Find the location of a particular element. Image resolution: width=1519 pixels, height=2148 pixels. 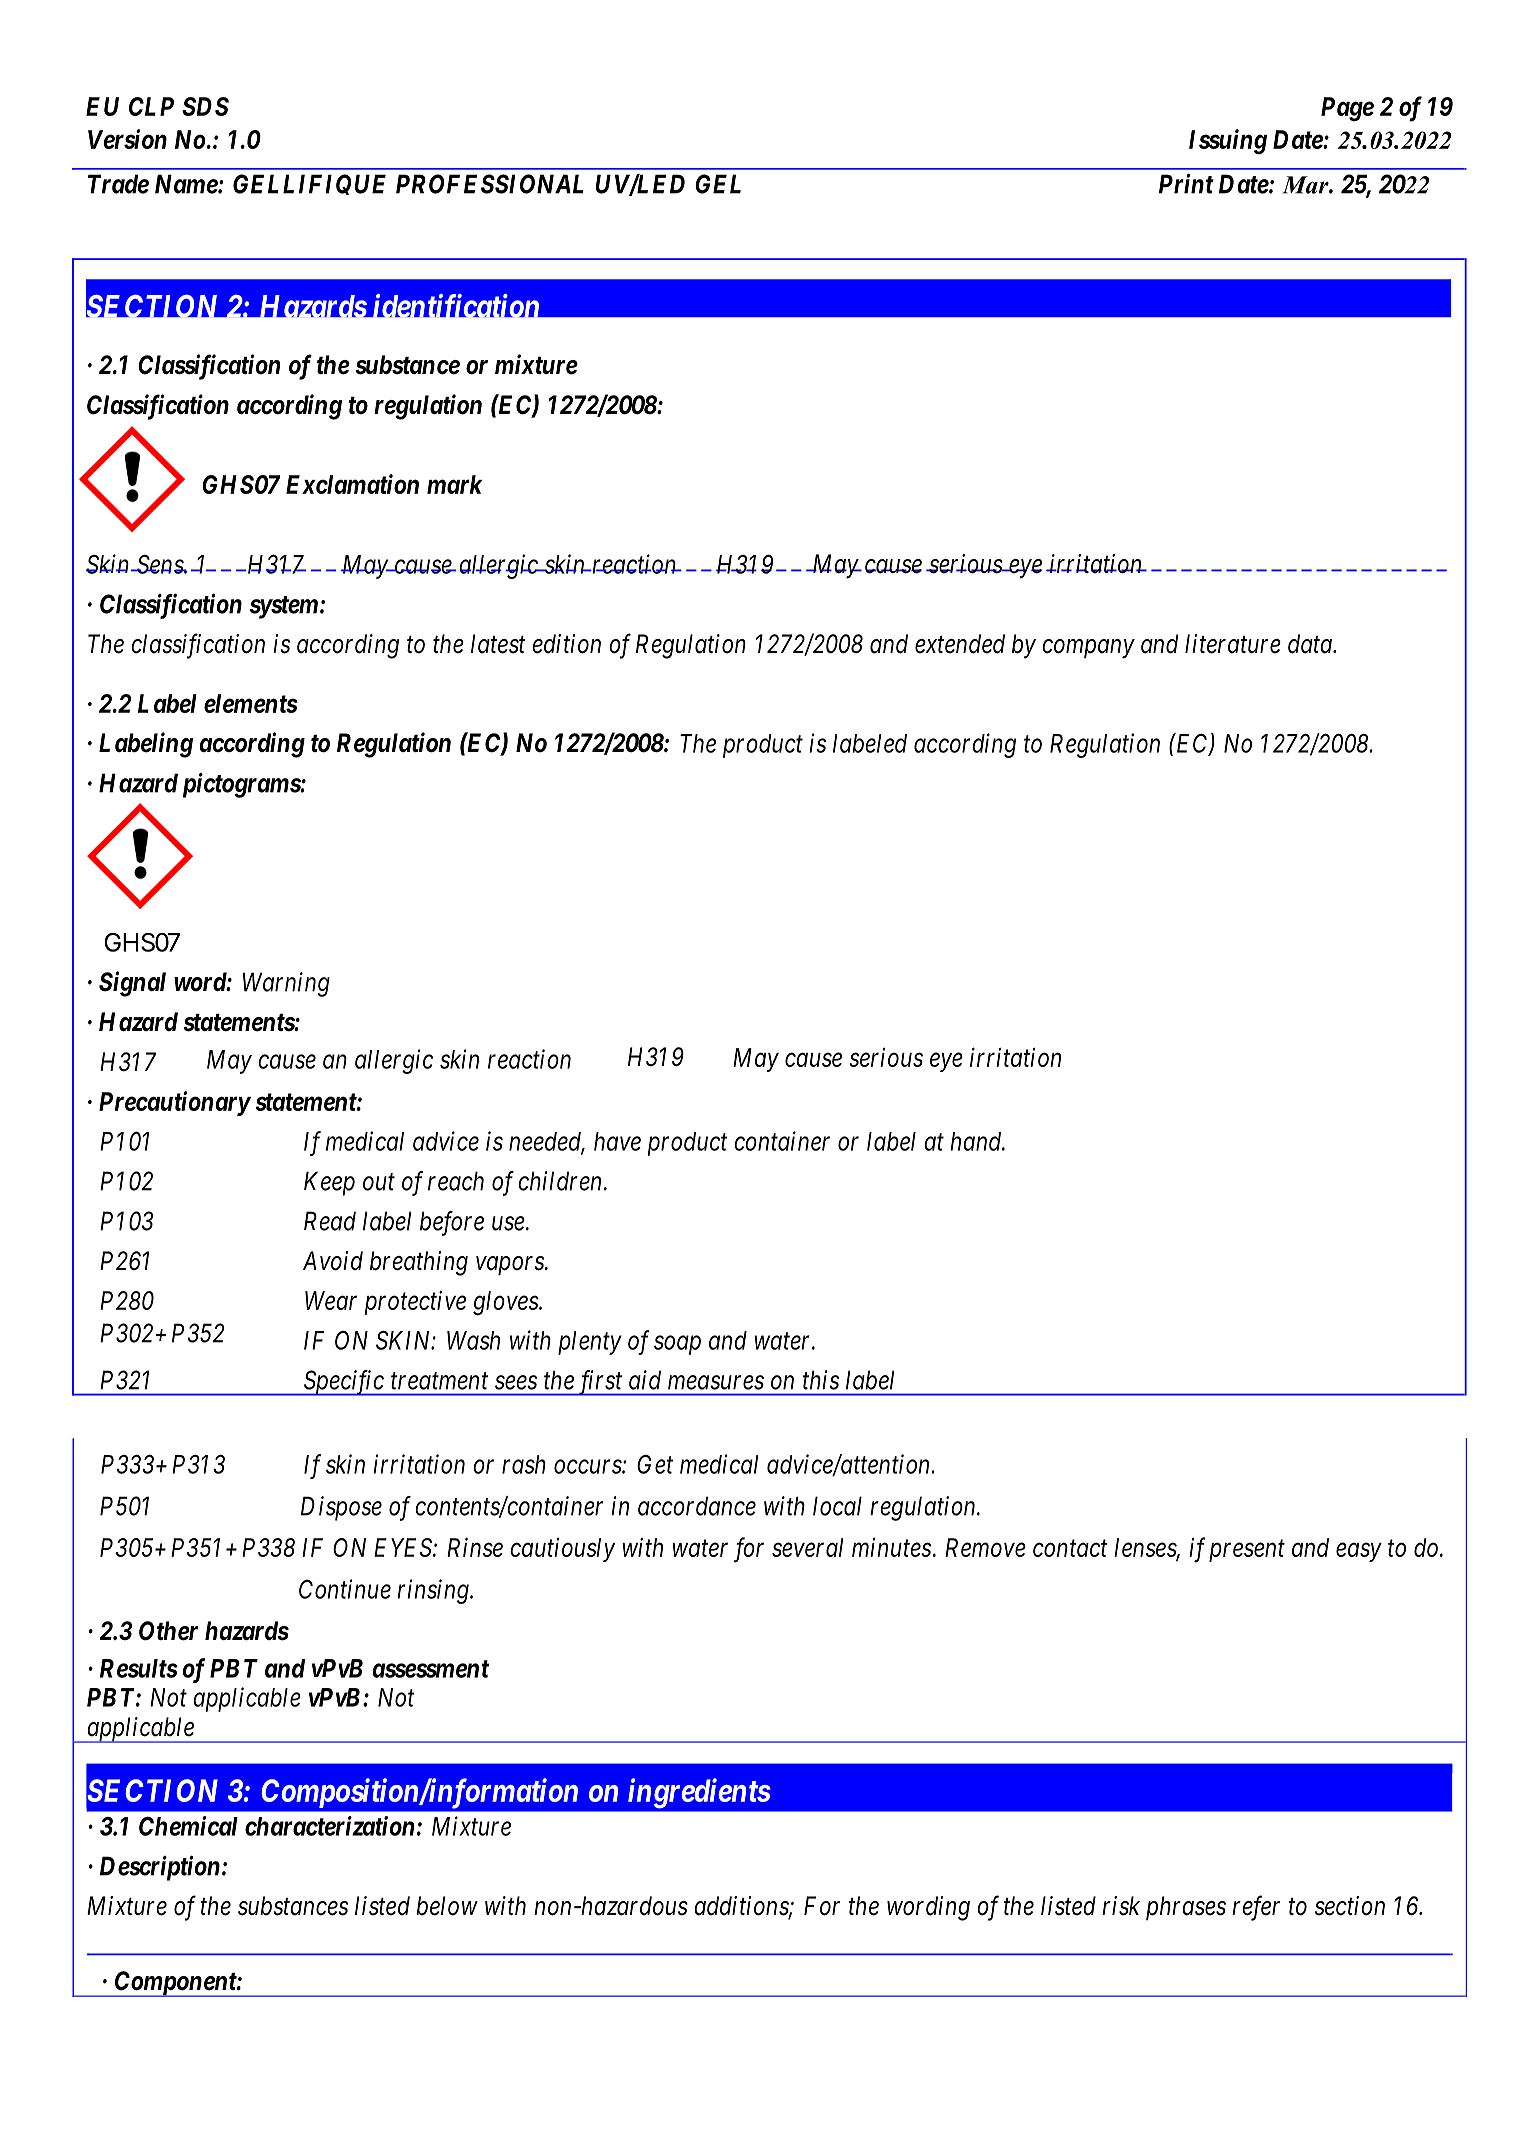

system is located at coordinates (284, 607).
